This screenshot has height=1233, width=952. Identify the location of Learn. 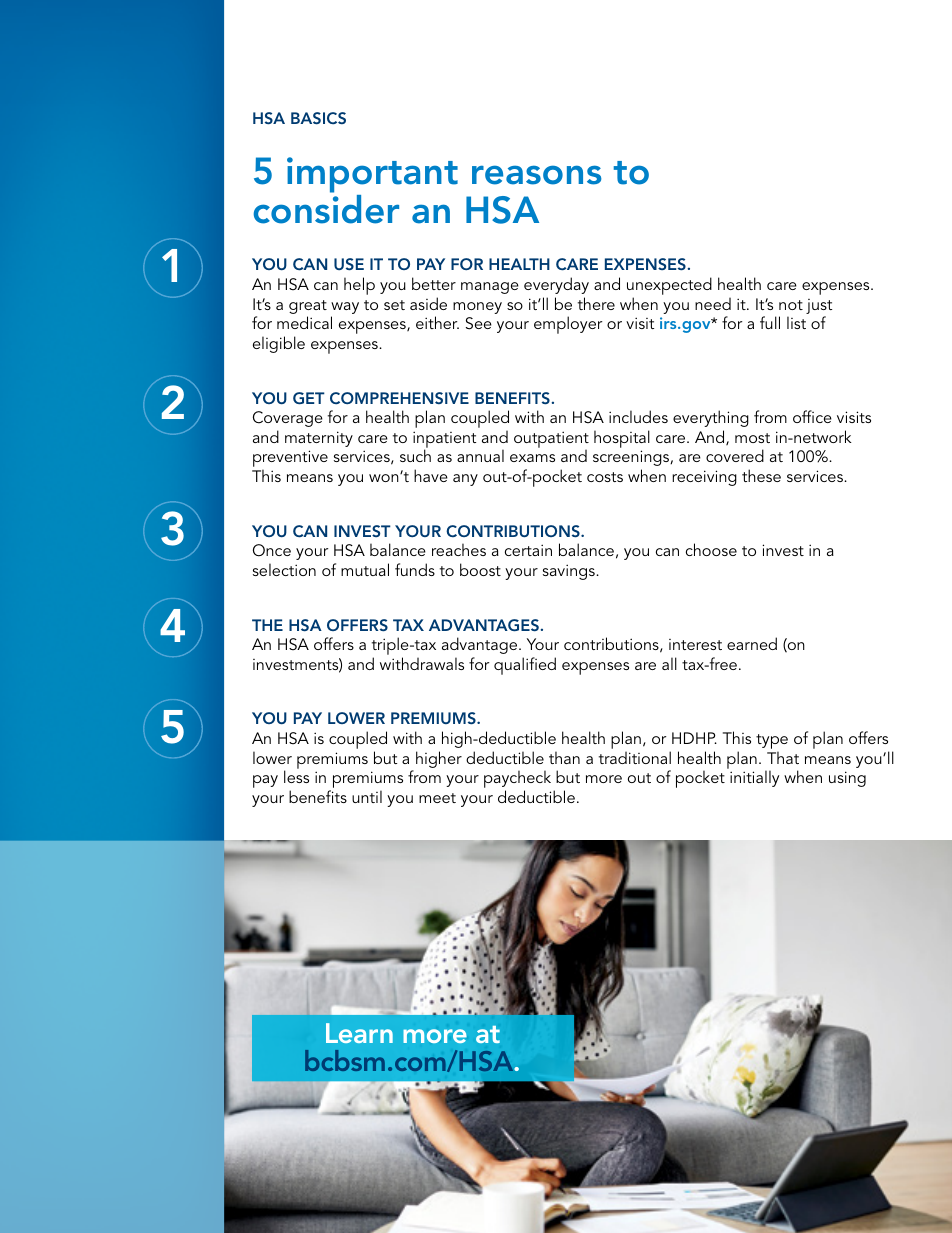
(359, 1033).
